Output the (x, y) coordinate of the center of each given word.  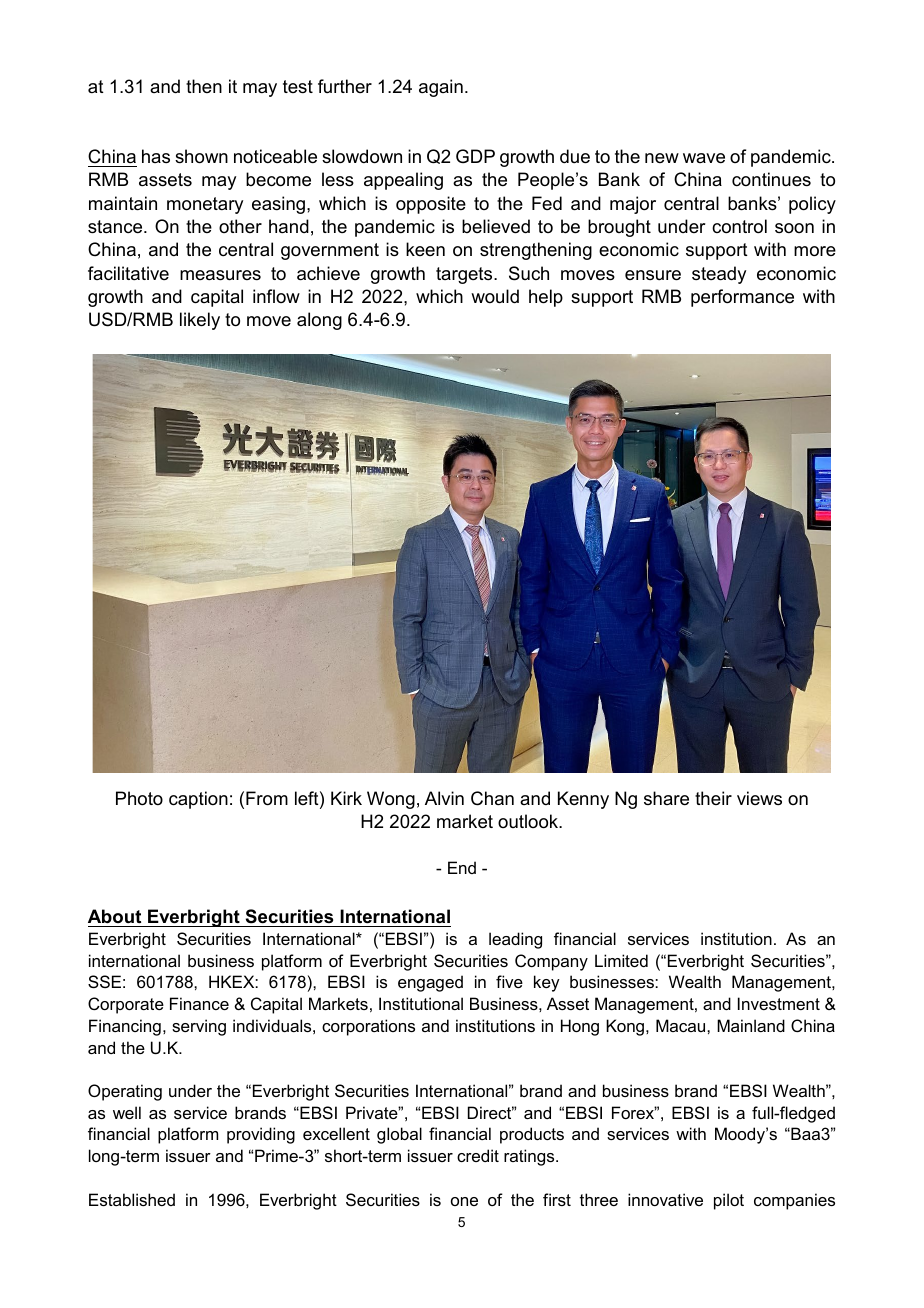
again (441, 88)
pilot (729, 1201)
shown (201, 156)
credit (478, 1155)
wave (704, 158)
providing (261, 1135)
